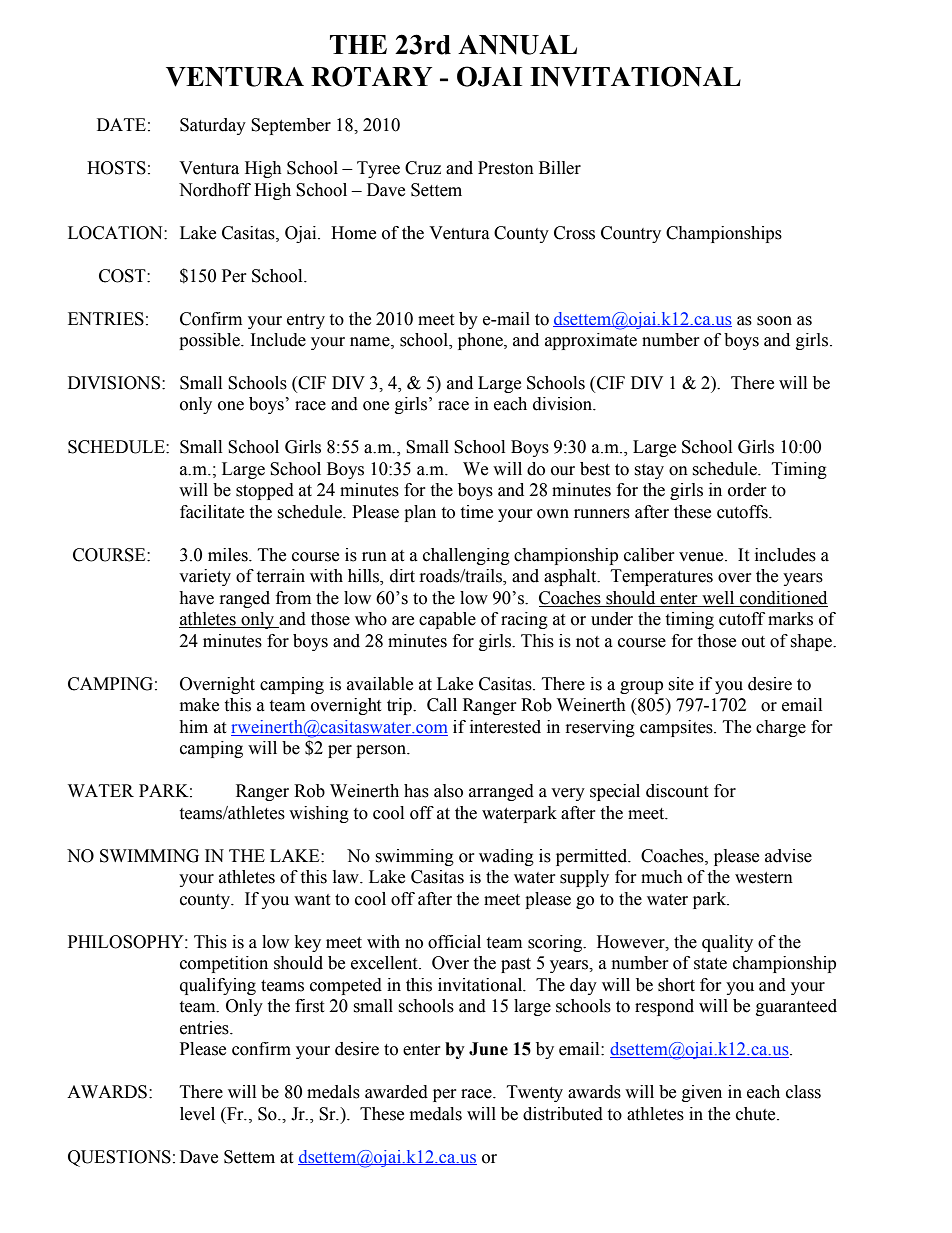 The width and height of the document is (952, 1233). I want to click on given, so click(702, 1093).
